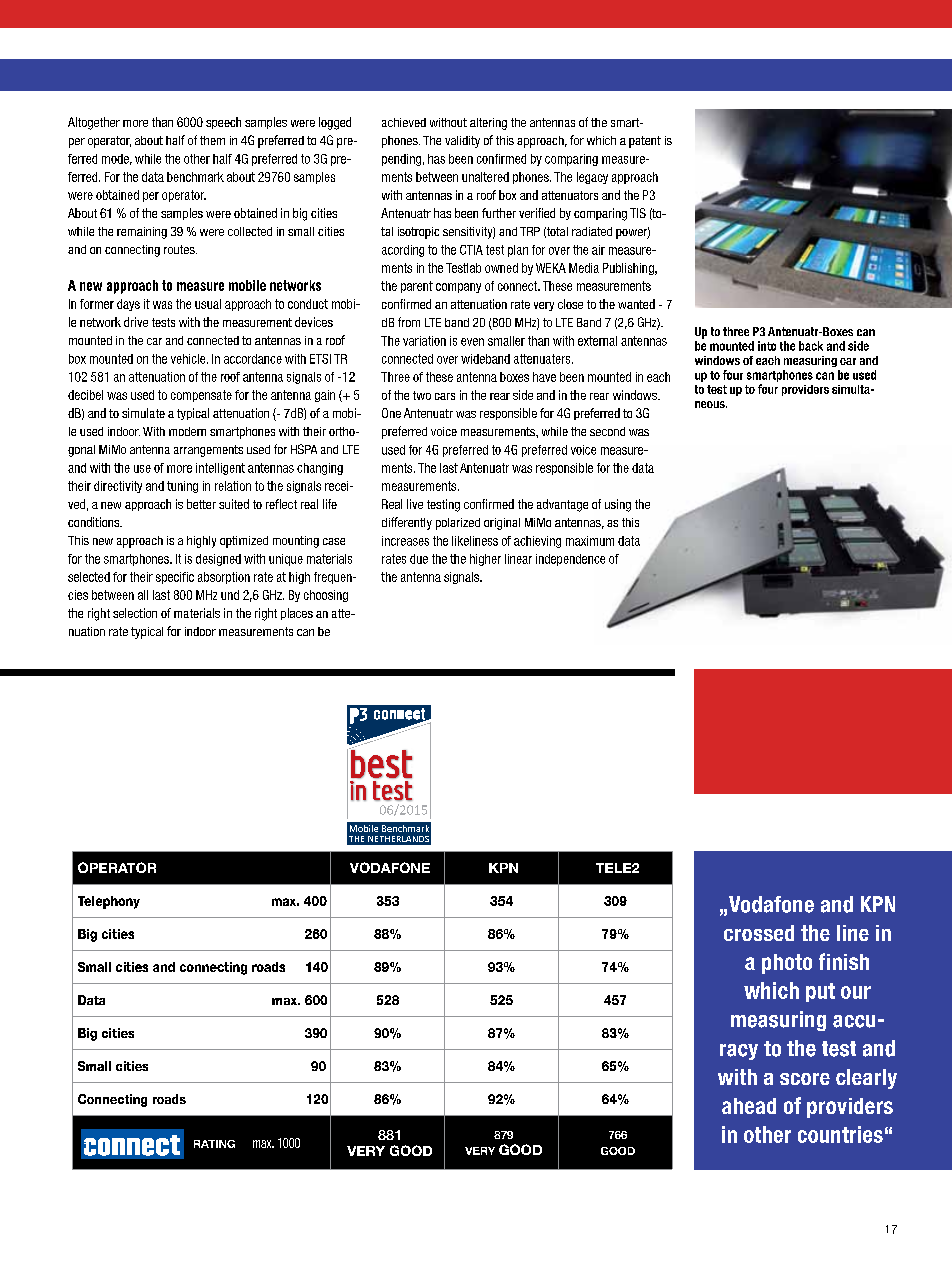 The width and height of the page is (952, 1270). What do you see at coordinates (445, 396) in the page?
I see `cars` at bounding box center [445, 396].
